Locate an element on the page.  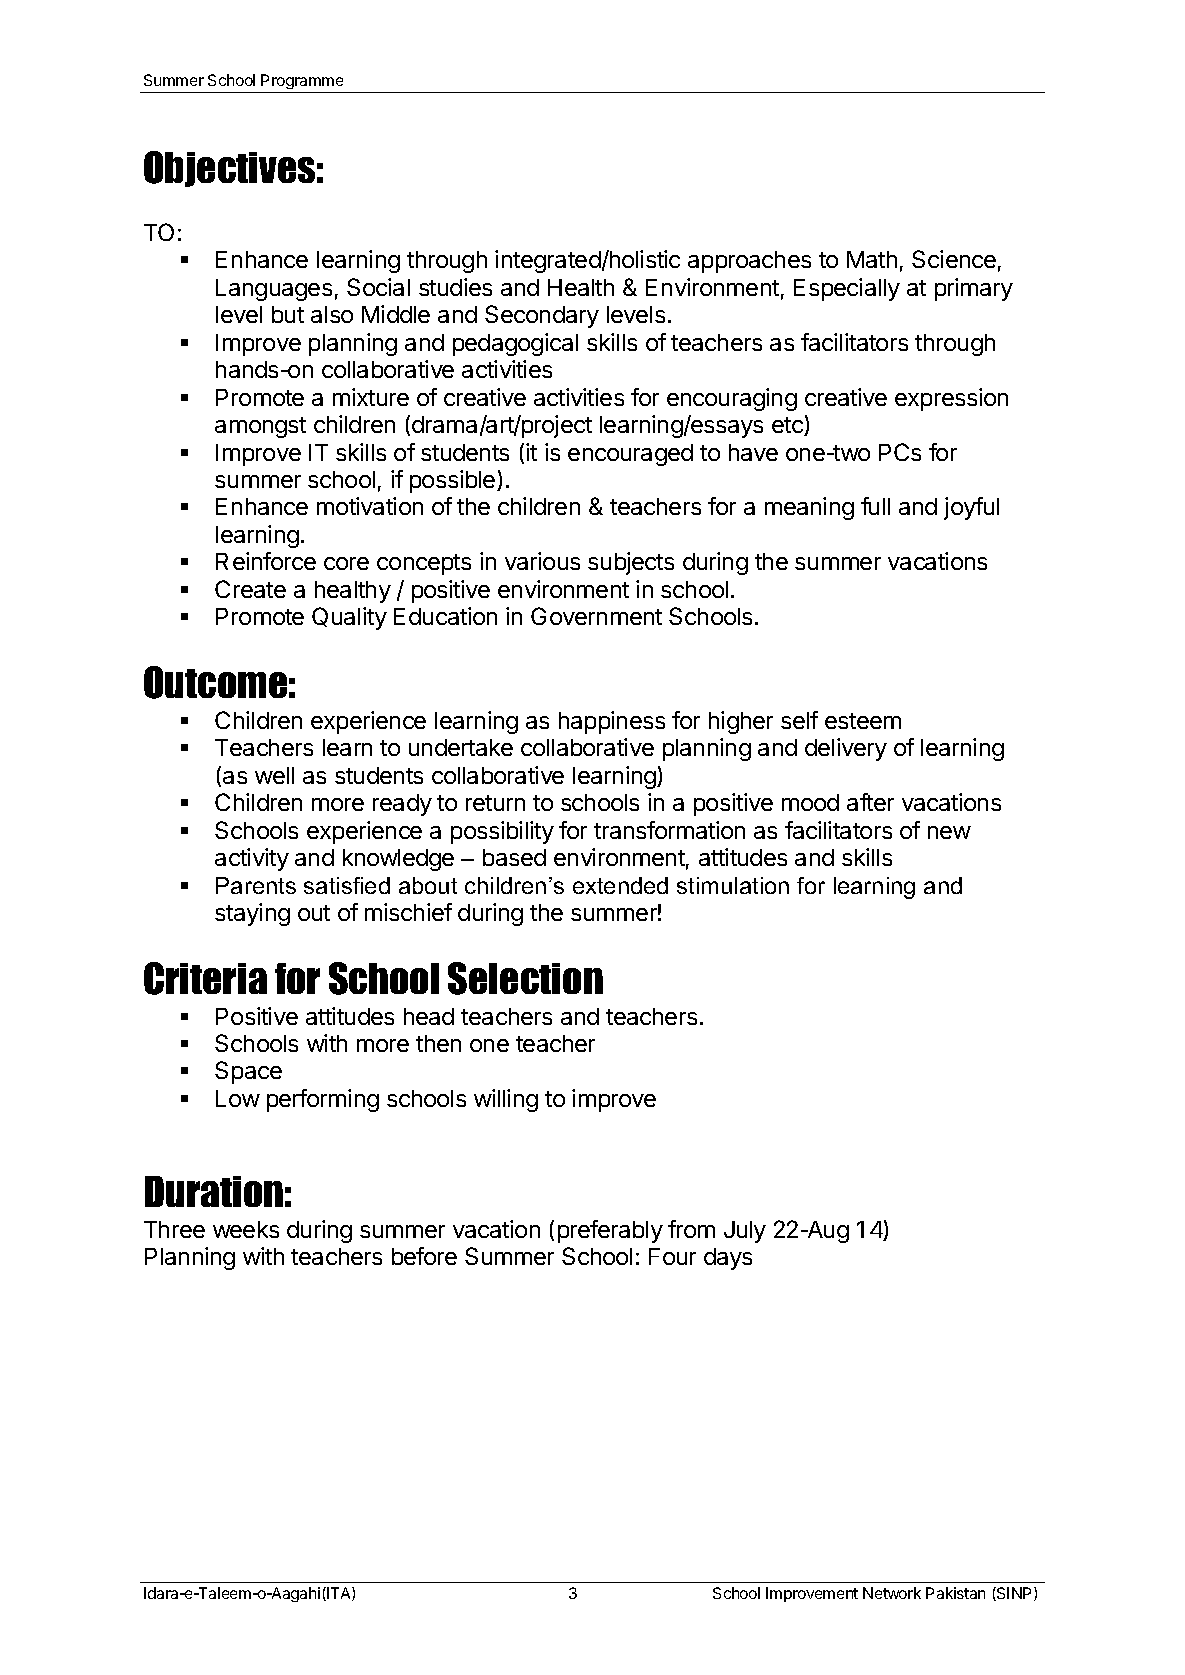
Space is located at coordinates (248, 1072).
